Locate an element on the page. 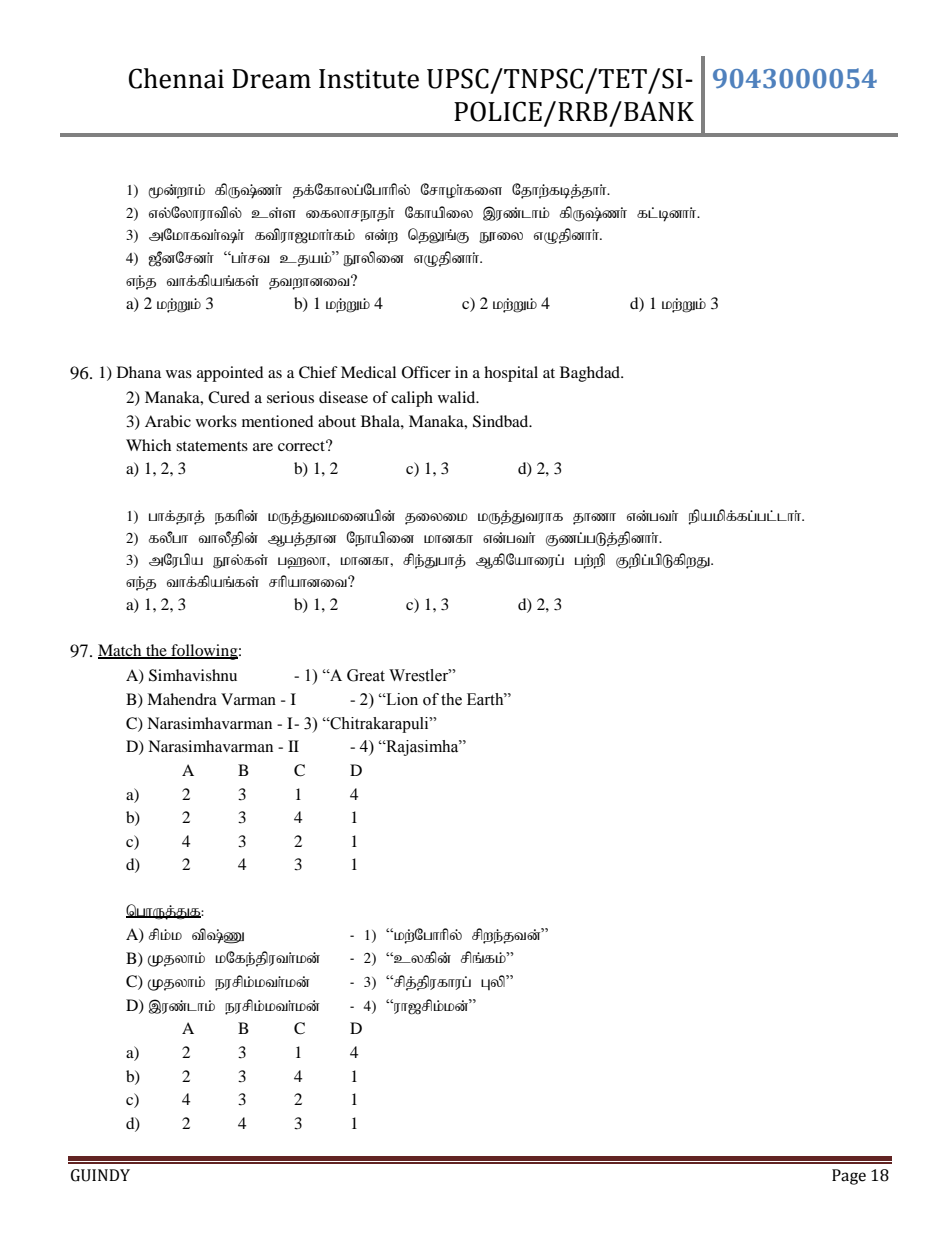 The width and height of the document is (952, 1233). Chennai is located at coordinates (176, 78).
